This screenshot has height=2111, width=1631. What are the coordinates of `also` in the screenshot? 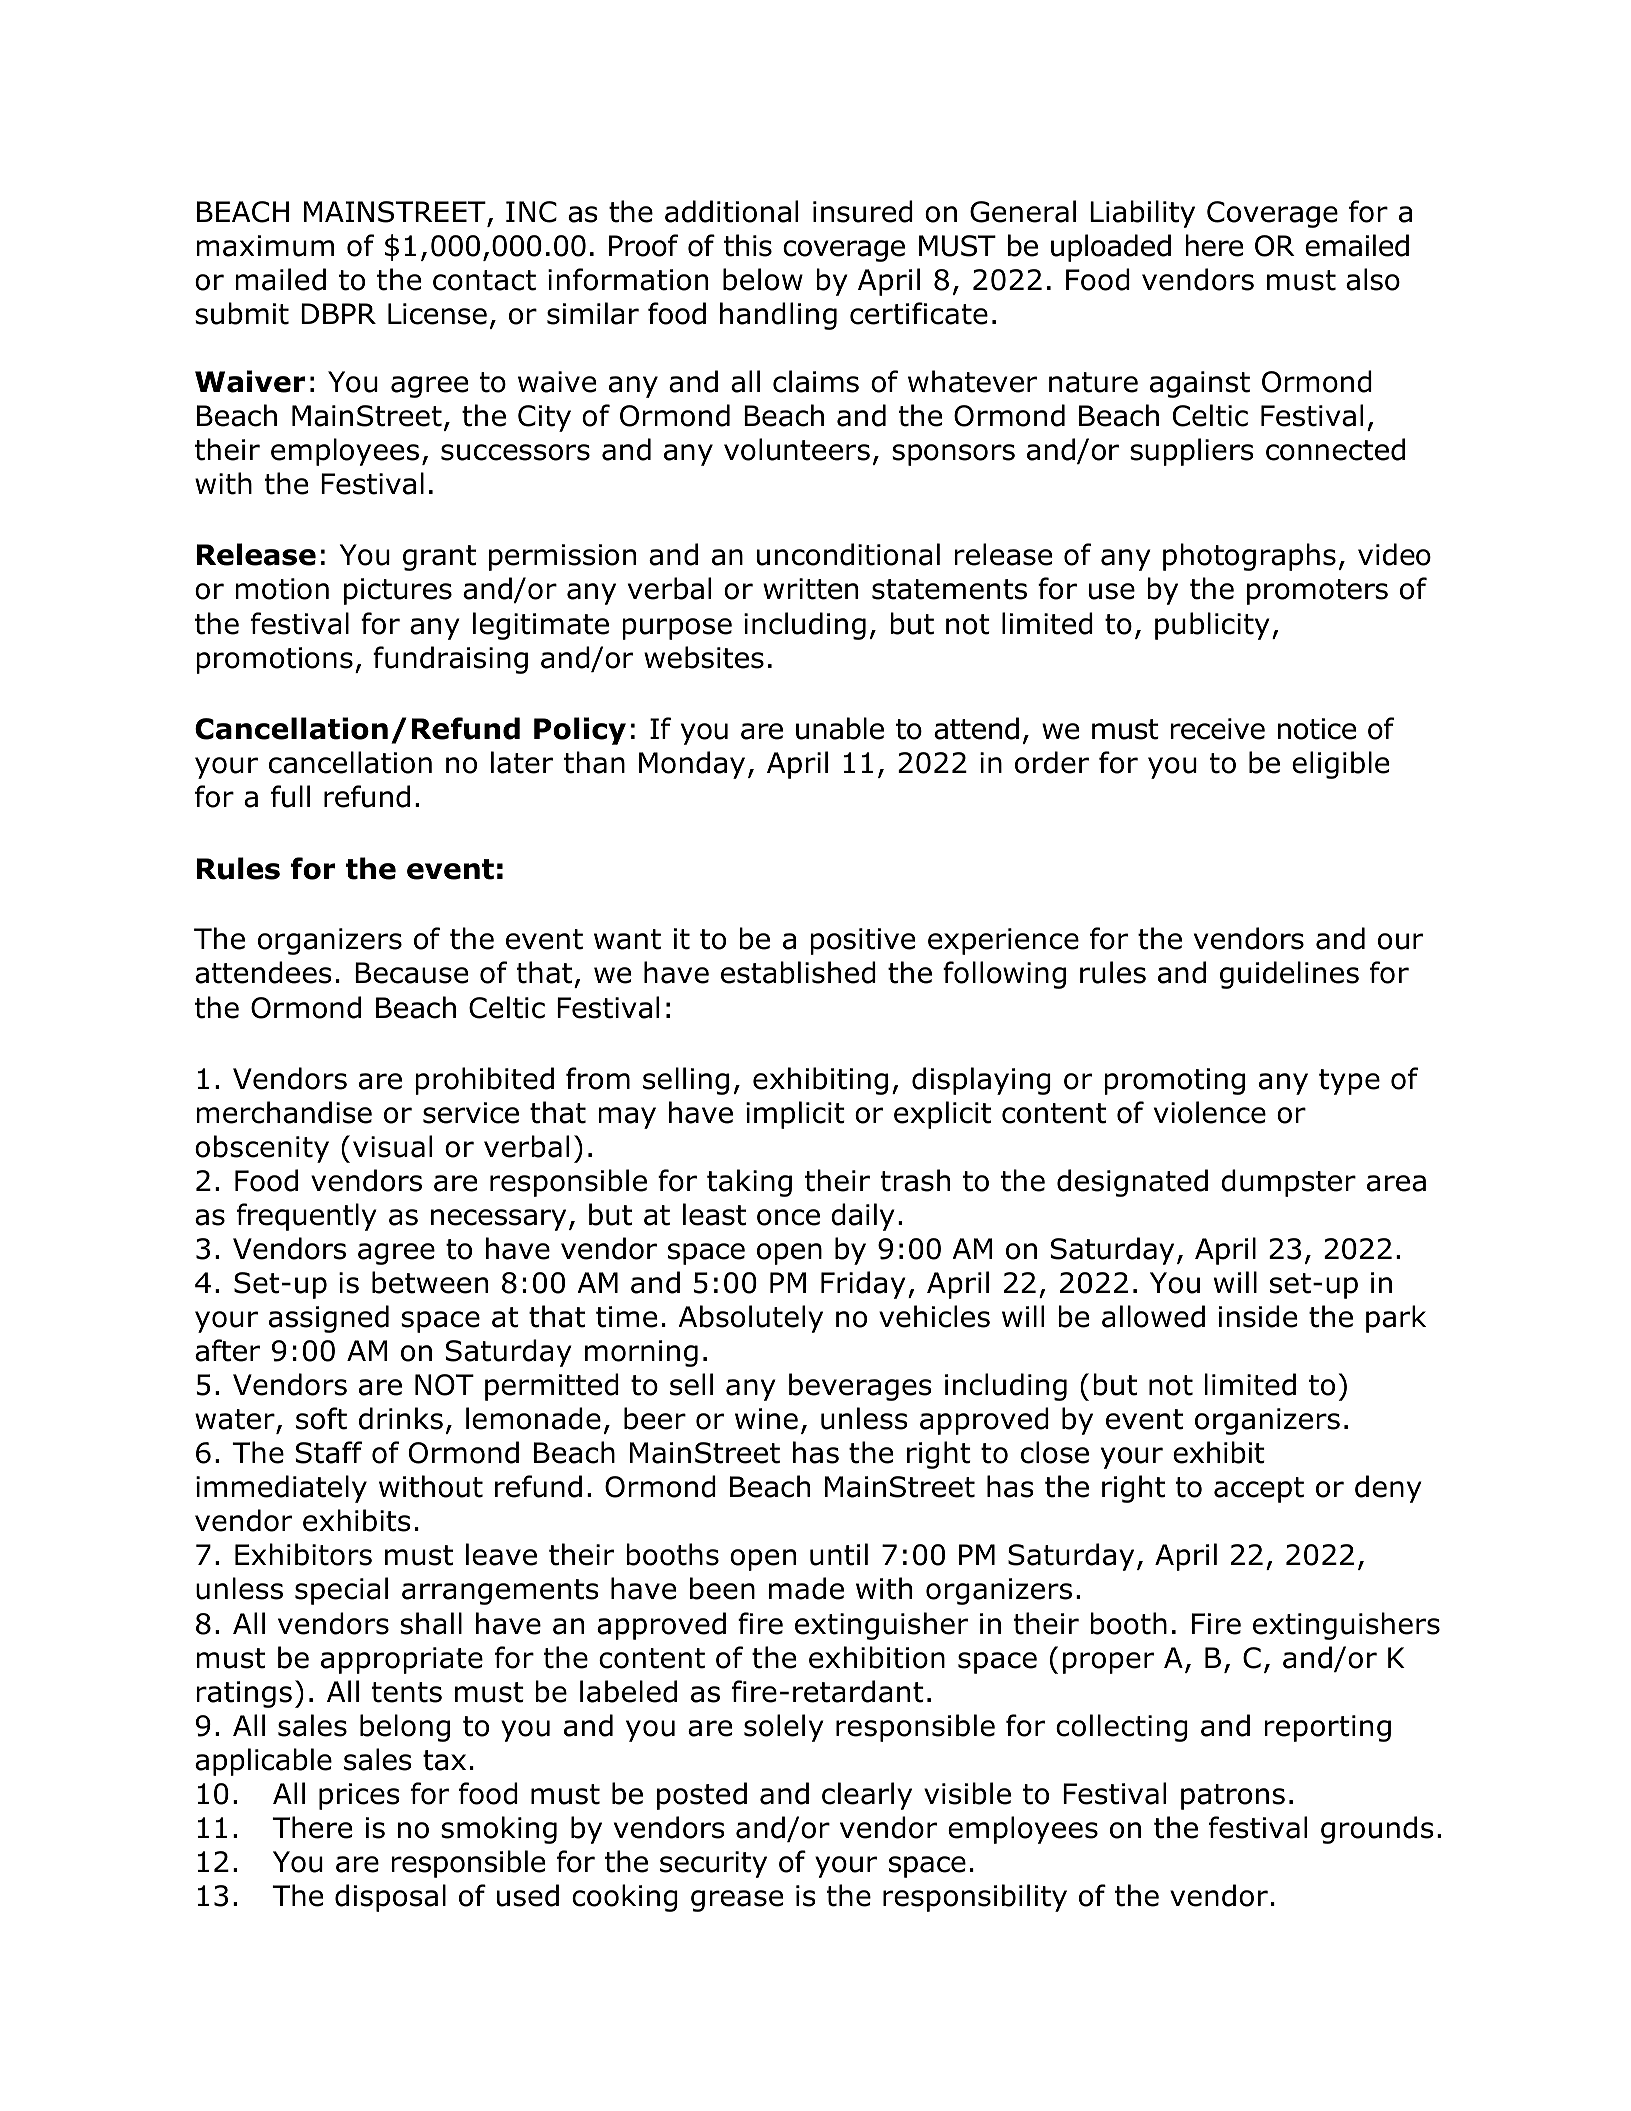 It's located at (1373, 279).
